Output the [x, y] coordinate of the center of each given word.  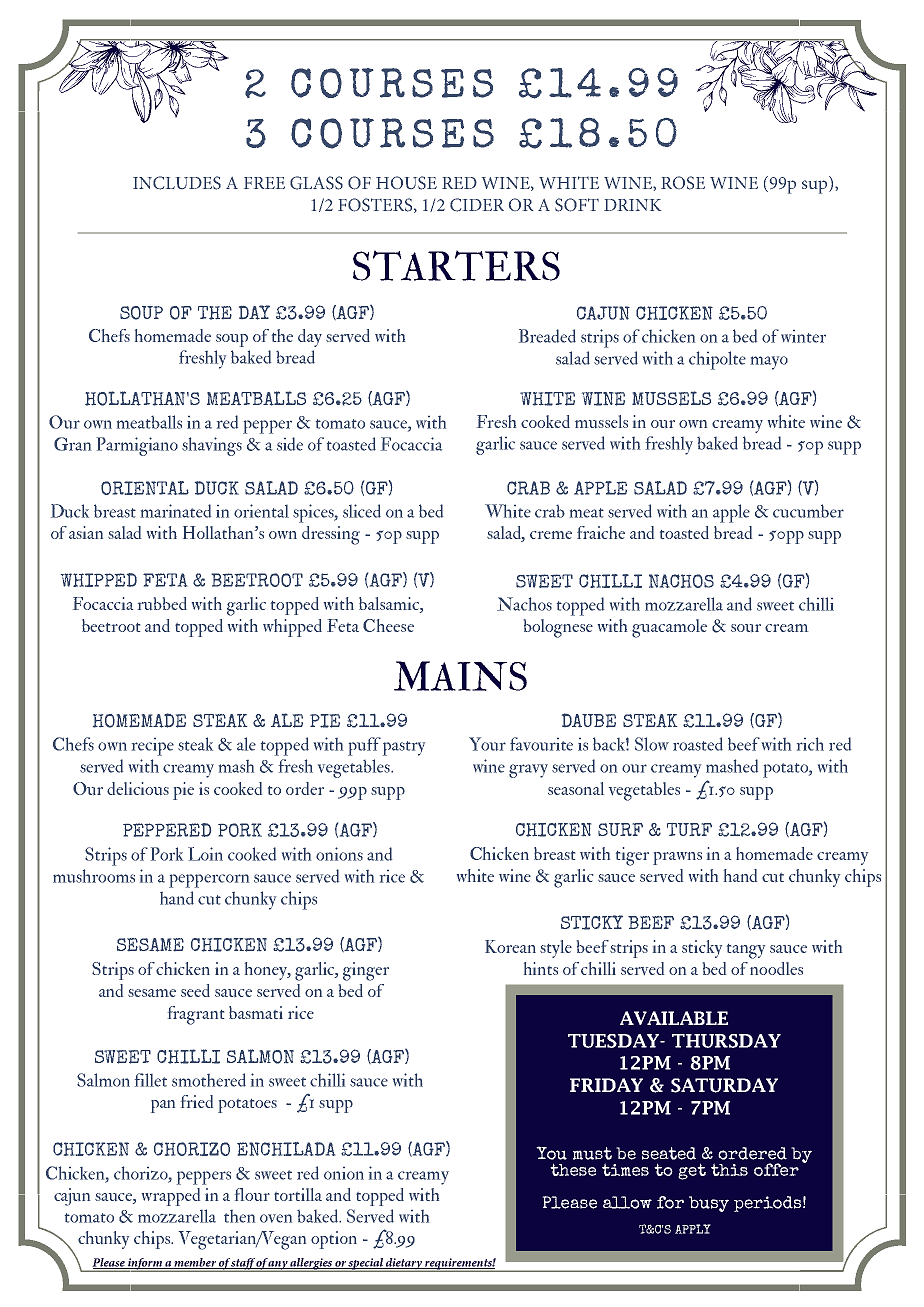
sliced [362, 511]
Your [487, 744]
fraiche [601, 532]
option [334, 1240]
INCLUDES [177, 183]
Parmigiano [137, 446]
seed [195, 990]
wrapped [171, 1197]
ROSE [683, 183]
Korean [510, 946]
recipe [153, 747]
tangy [746, 951]
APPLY [693, 1229]
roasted [698, 744]
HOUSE [406, 183]
